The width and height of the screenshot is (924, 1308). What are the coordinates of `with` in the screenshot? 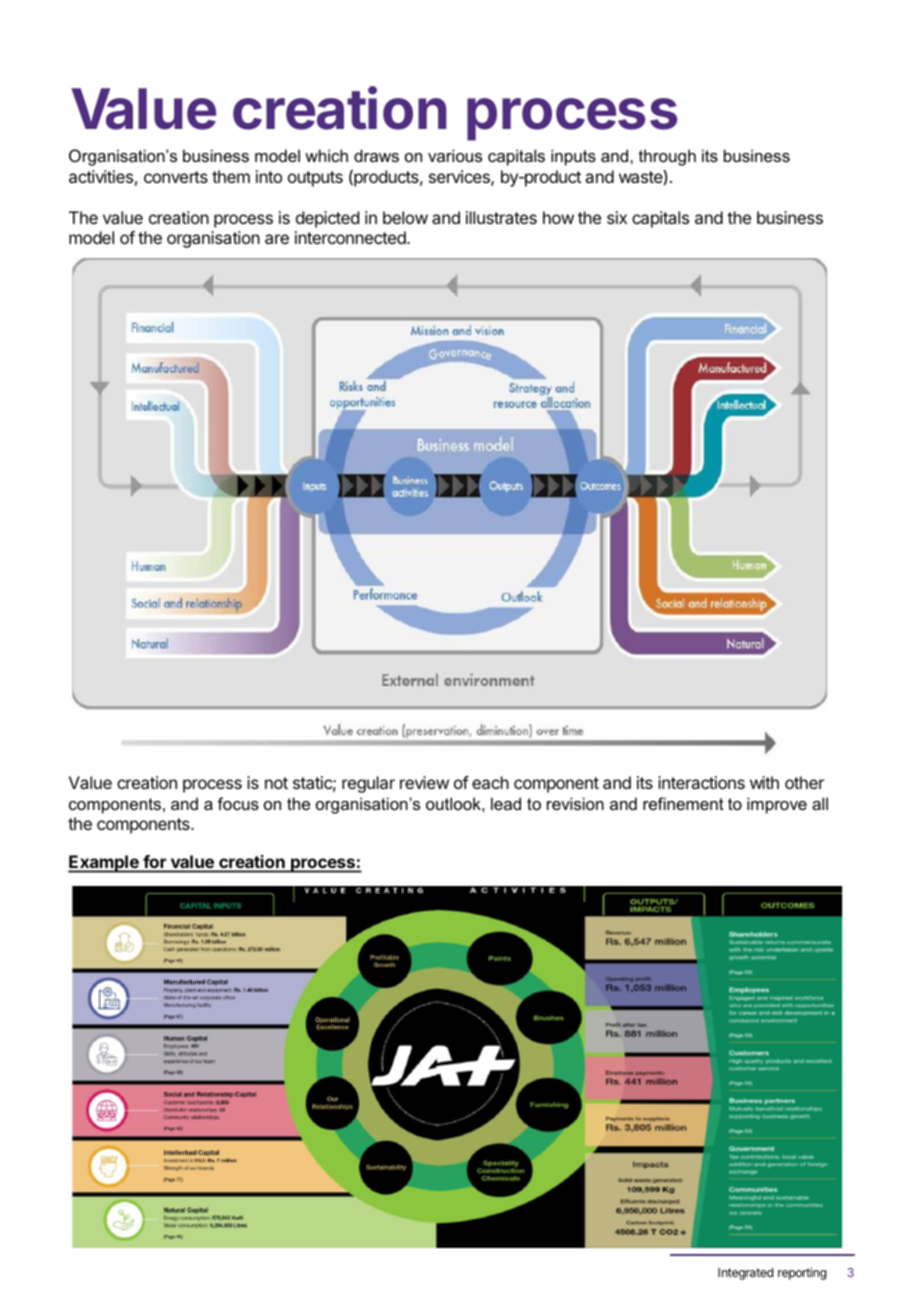 It's located at (764, 782).
